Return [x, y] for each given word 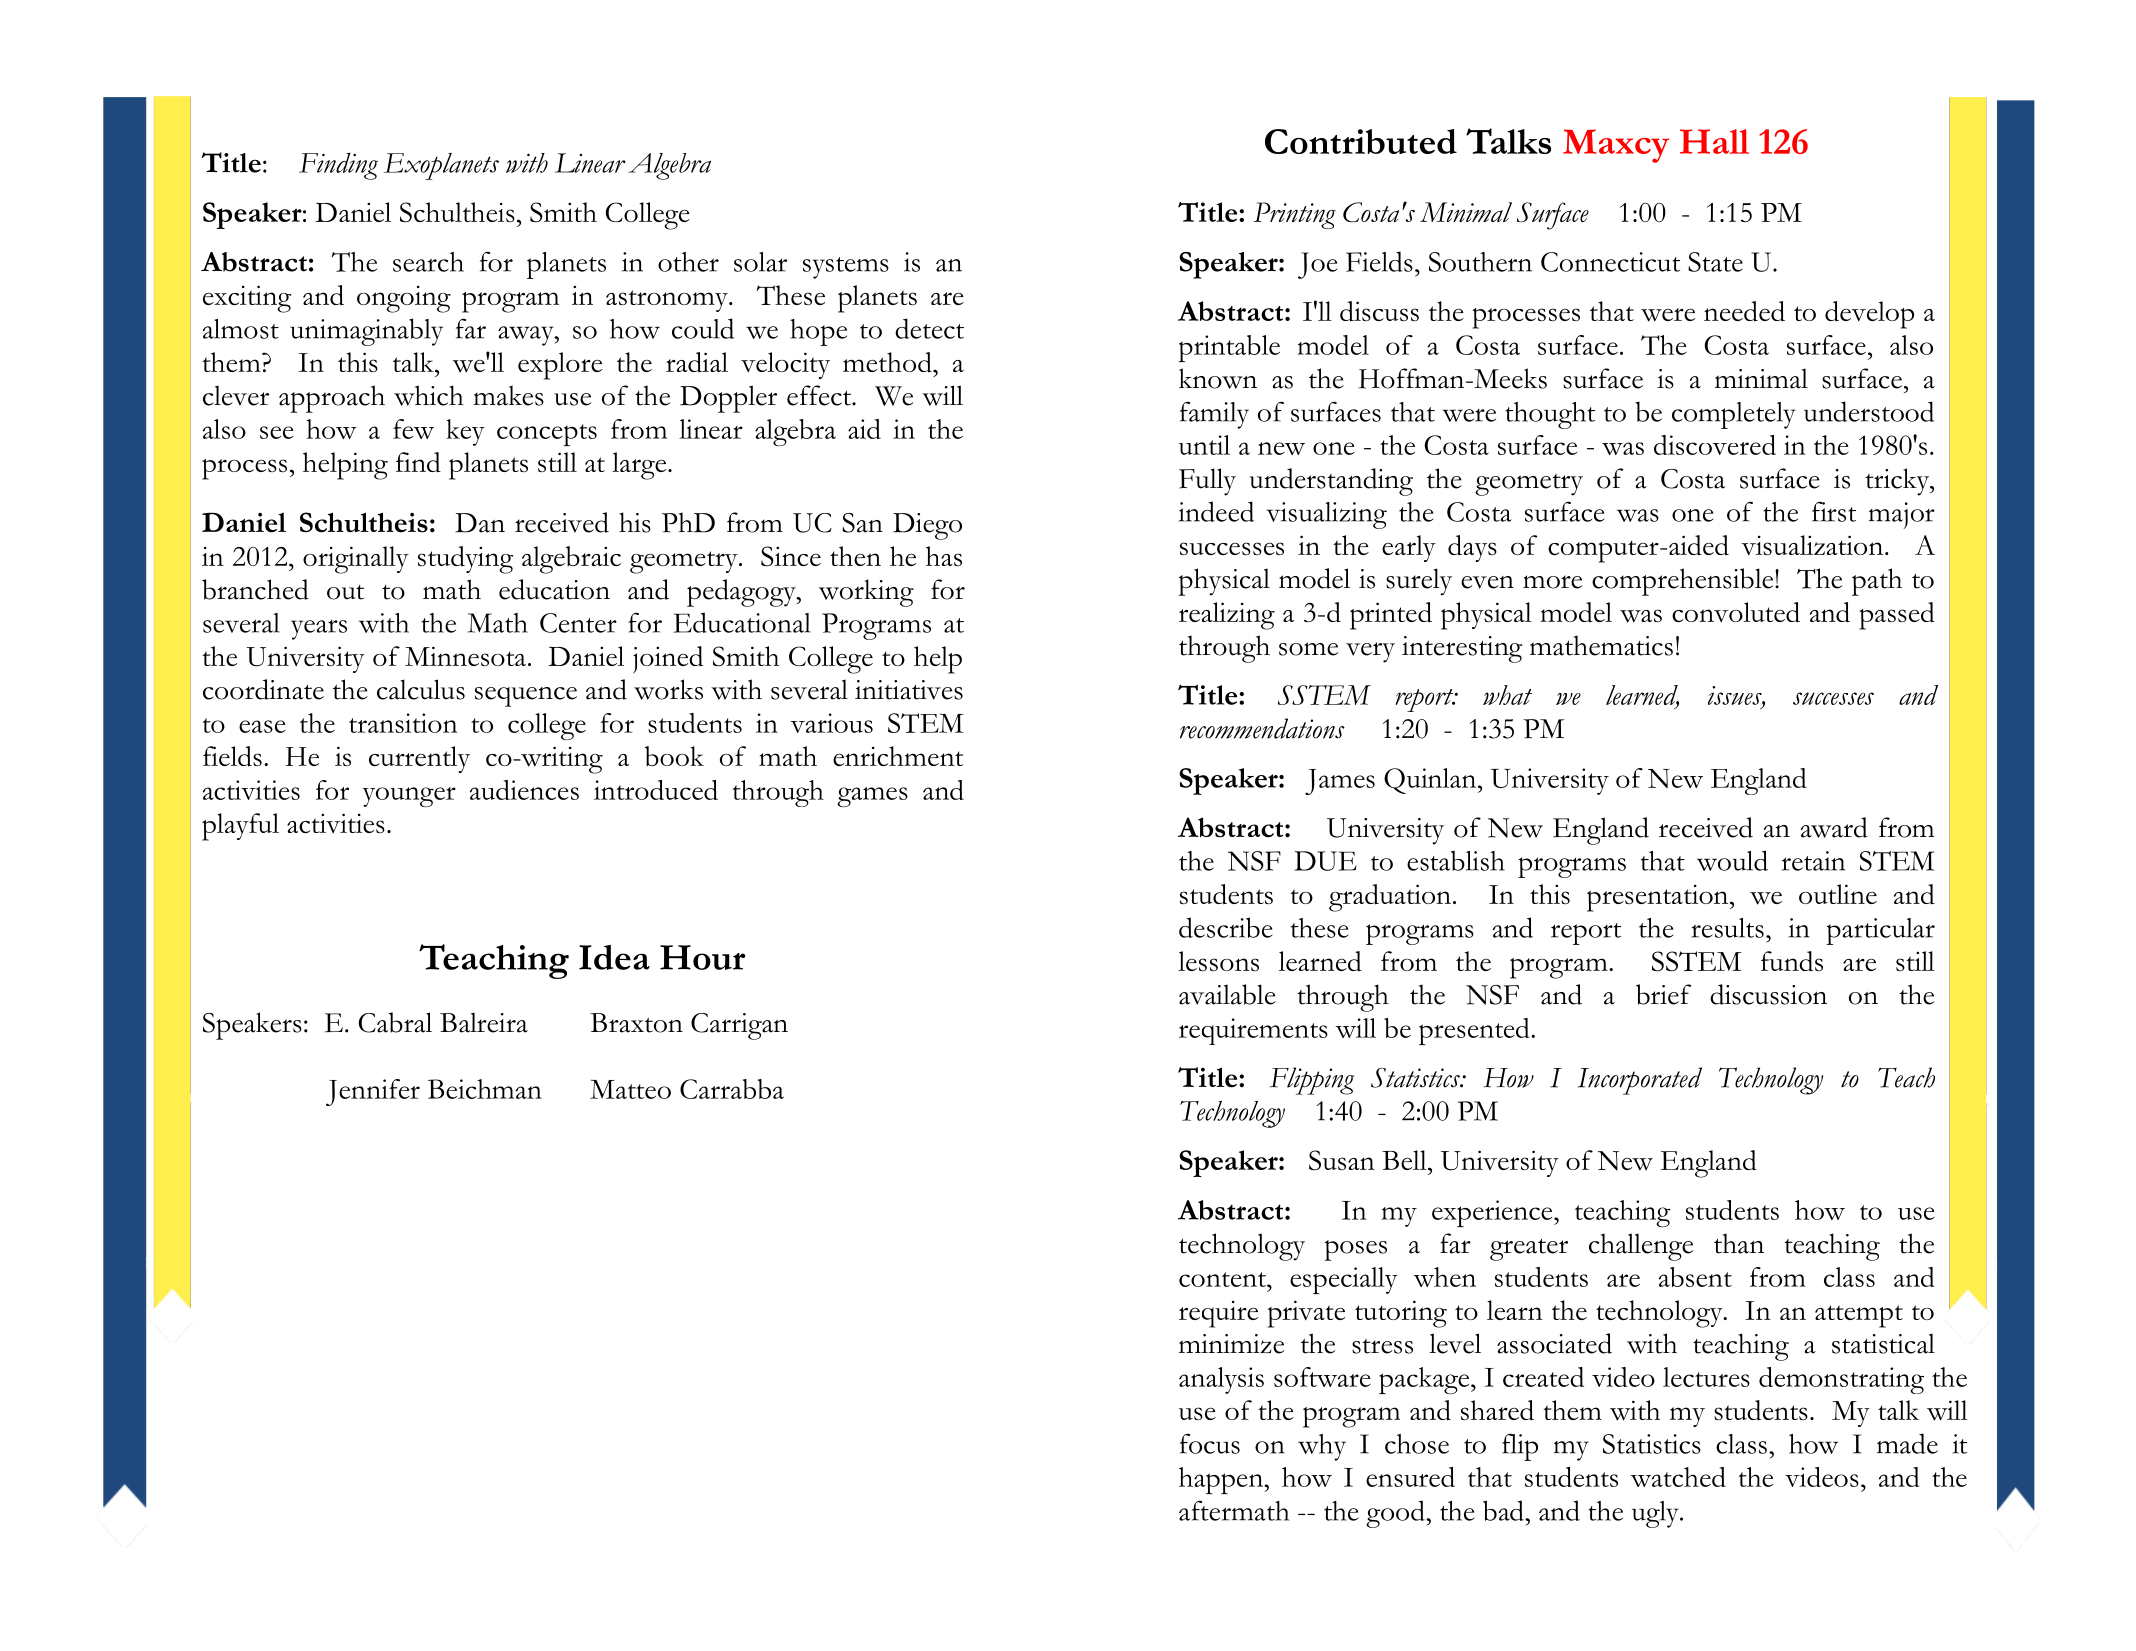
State [1715, 262]
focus [1210, 1443]
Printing [1294, 215]
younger [409, 797]
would [1732, 860]
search [428, 262]
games [872, 797]
